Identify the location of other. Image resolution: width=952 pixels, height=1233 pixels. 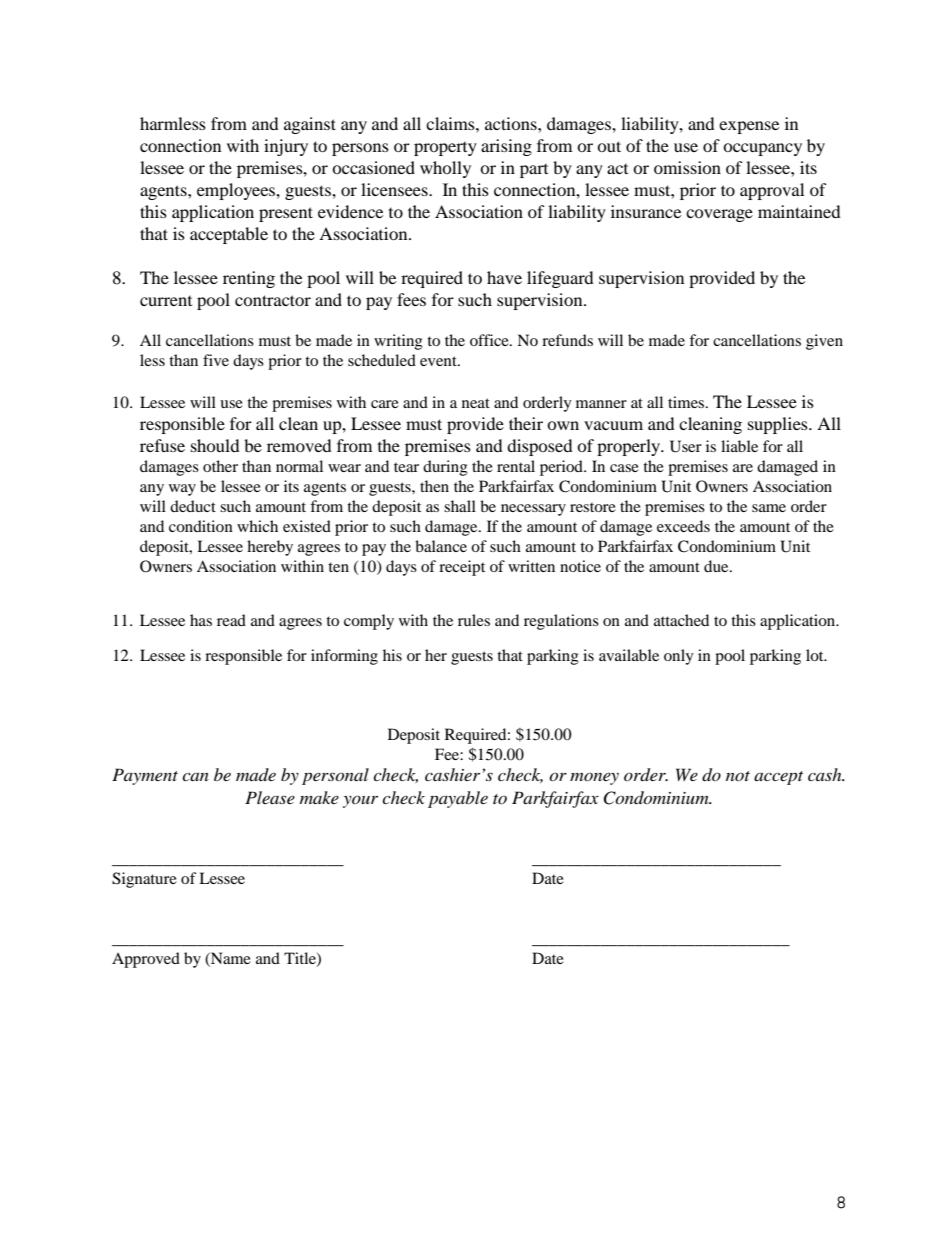
(220, 466).
